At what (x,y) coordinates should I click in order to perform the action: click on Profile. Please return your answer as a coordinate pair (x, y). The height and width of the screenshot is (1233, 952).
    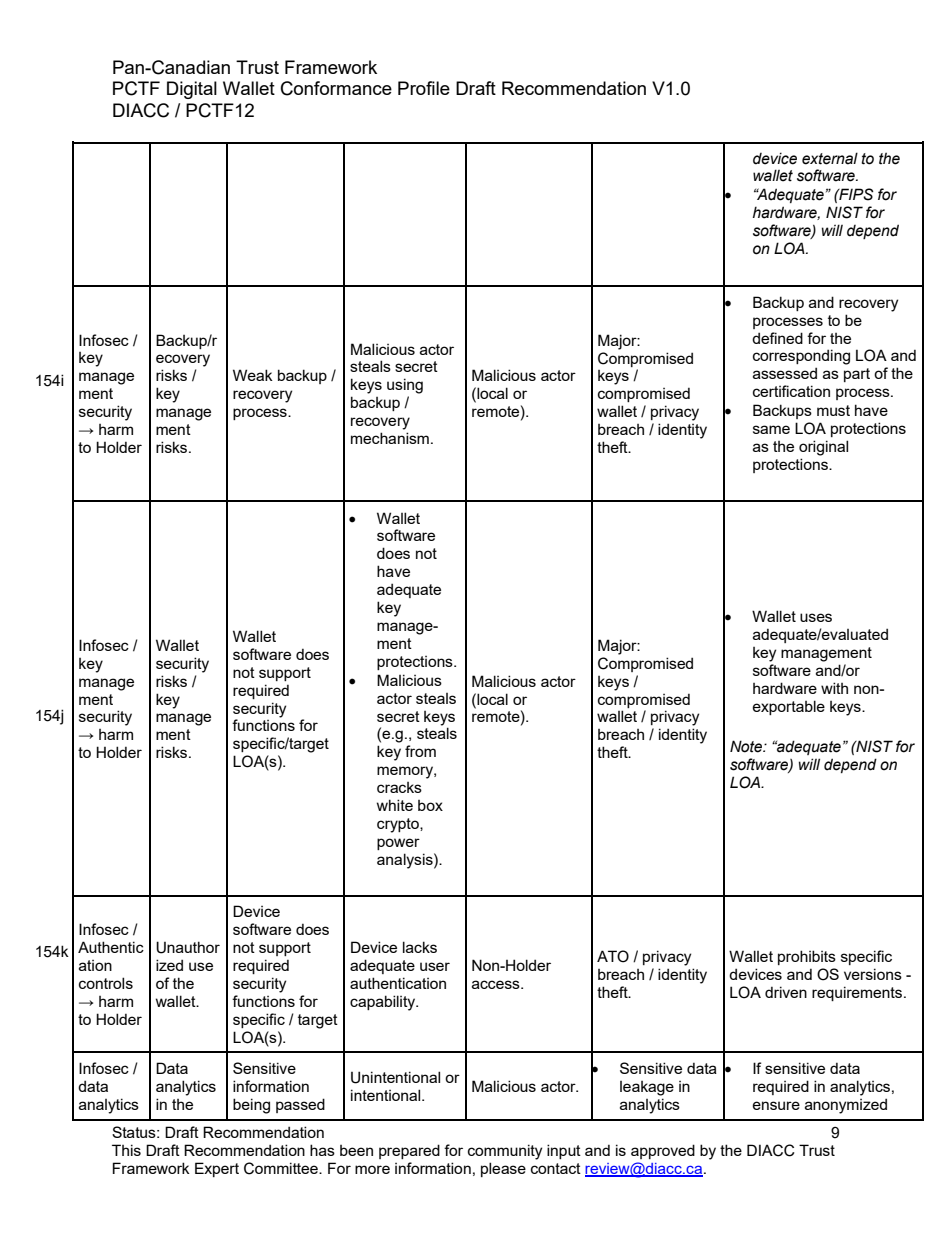
    Looking at the image, I should click on (424, 88).
